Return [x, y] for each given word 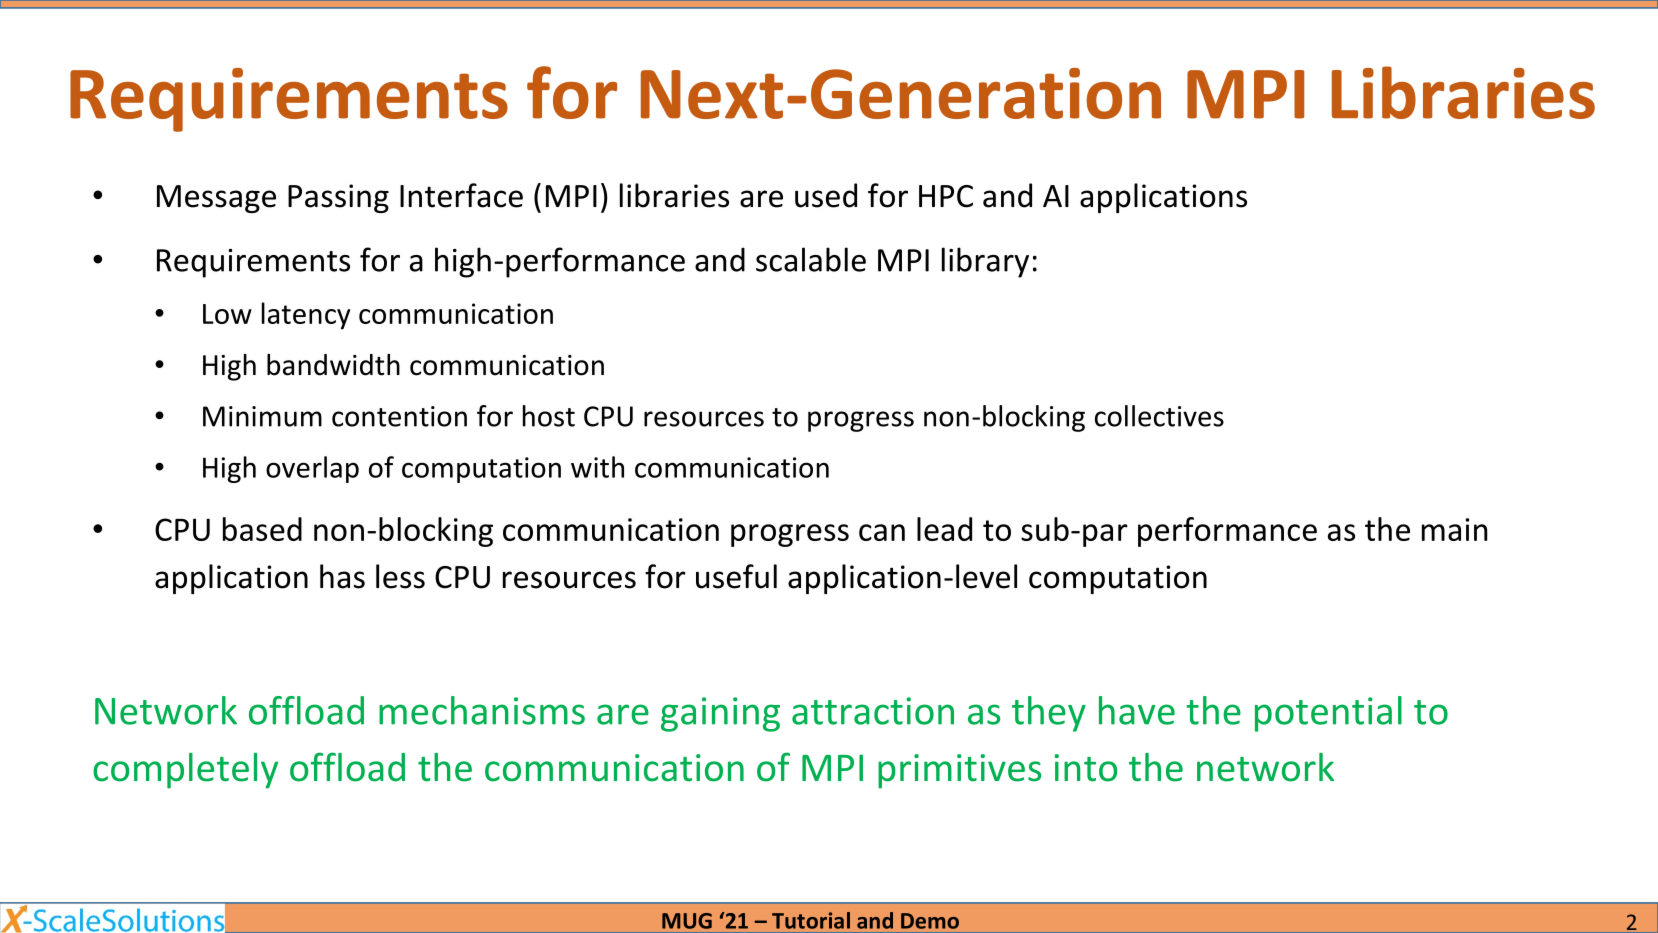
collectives [1159, 416]
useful [736, 576]
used [826, 195]
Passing [338, 198]
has [342, 576]
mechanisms [482, 710]
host [549, 416]
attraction [873, 711]
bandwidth [333, 365]
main [1455, 529]
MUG [687, 921]
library [985, 262]
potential [1328, 714]
